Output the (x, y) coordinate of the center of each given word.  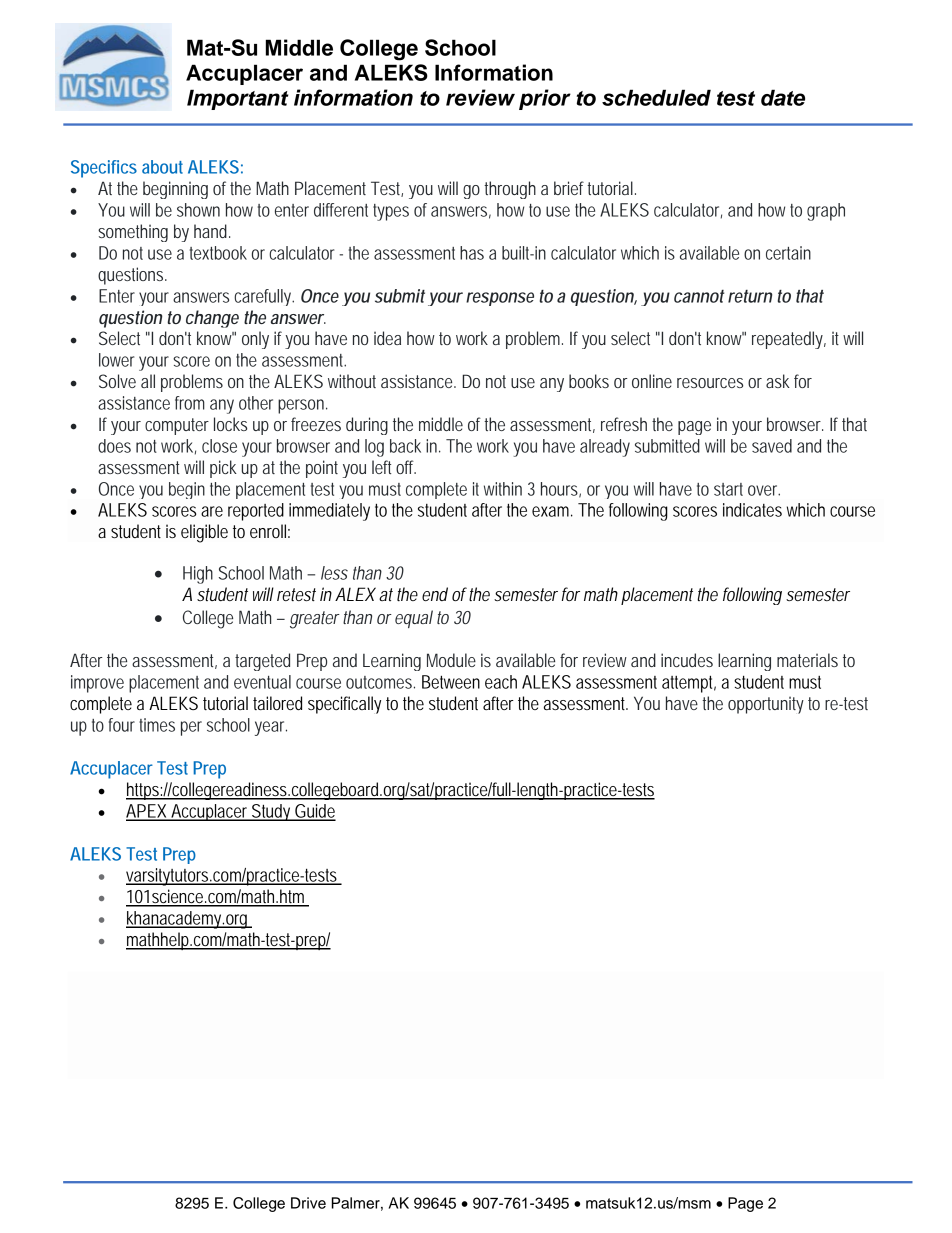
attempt (689, 684)
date (783, 97)
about (162, 167)
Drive (308, 1203)
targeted (262, 662)
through (510, 190)
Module (451, 660)
